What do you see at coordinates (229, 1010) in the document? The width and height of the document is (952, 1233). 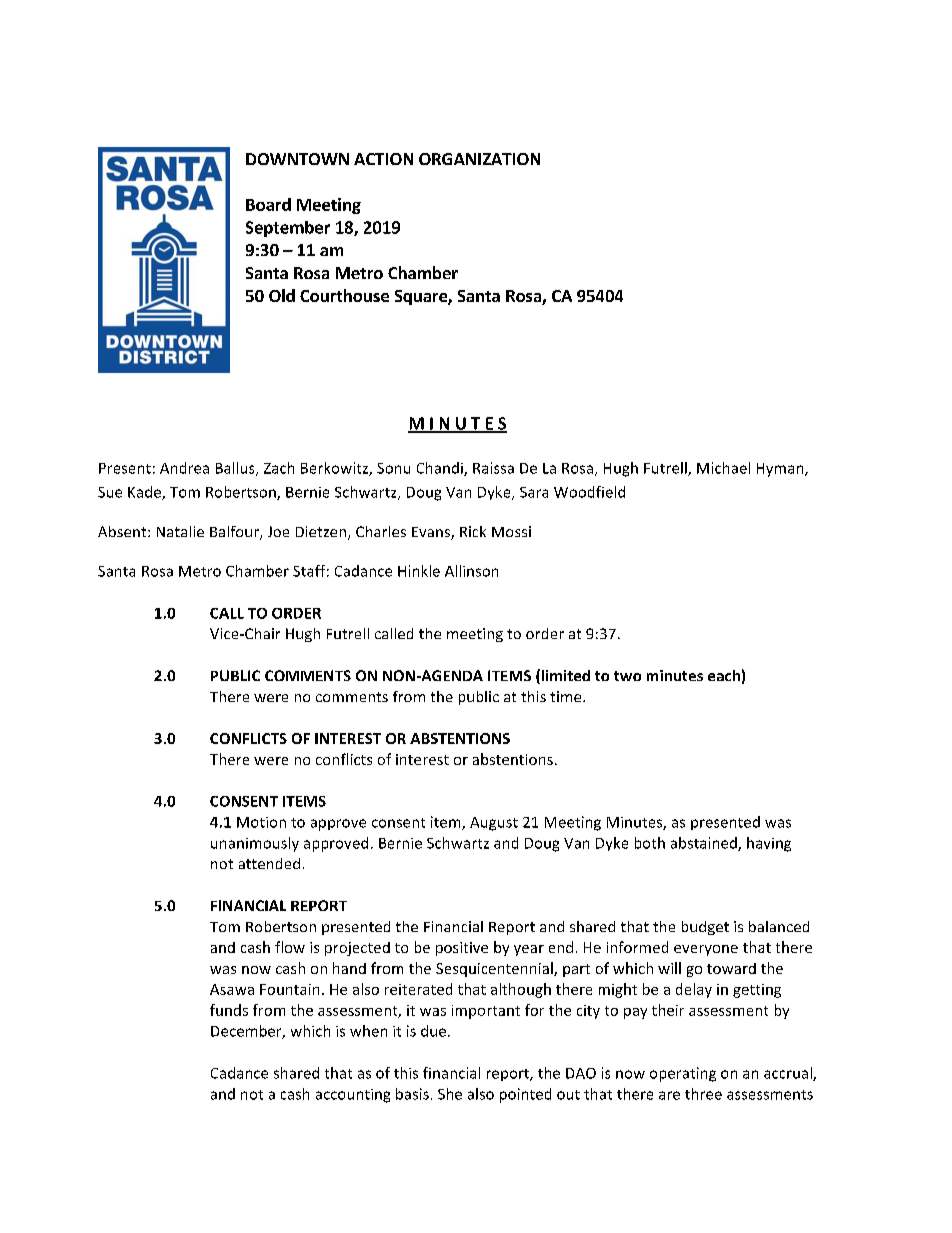 I see `funds` at bounding box center [229, 1010].
